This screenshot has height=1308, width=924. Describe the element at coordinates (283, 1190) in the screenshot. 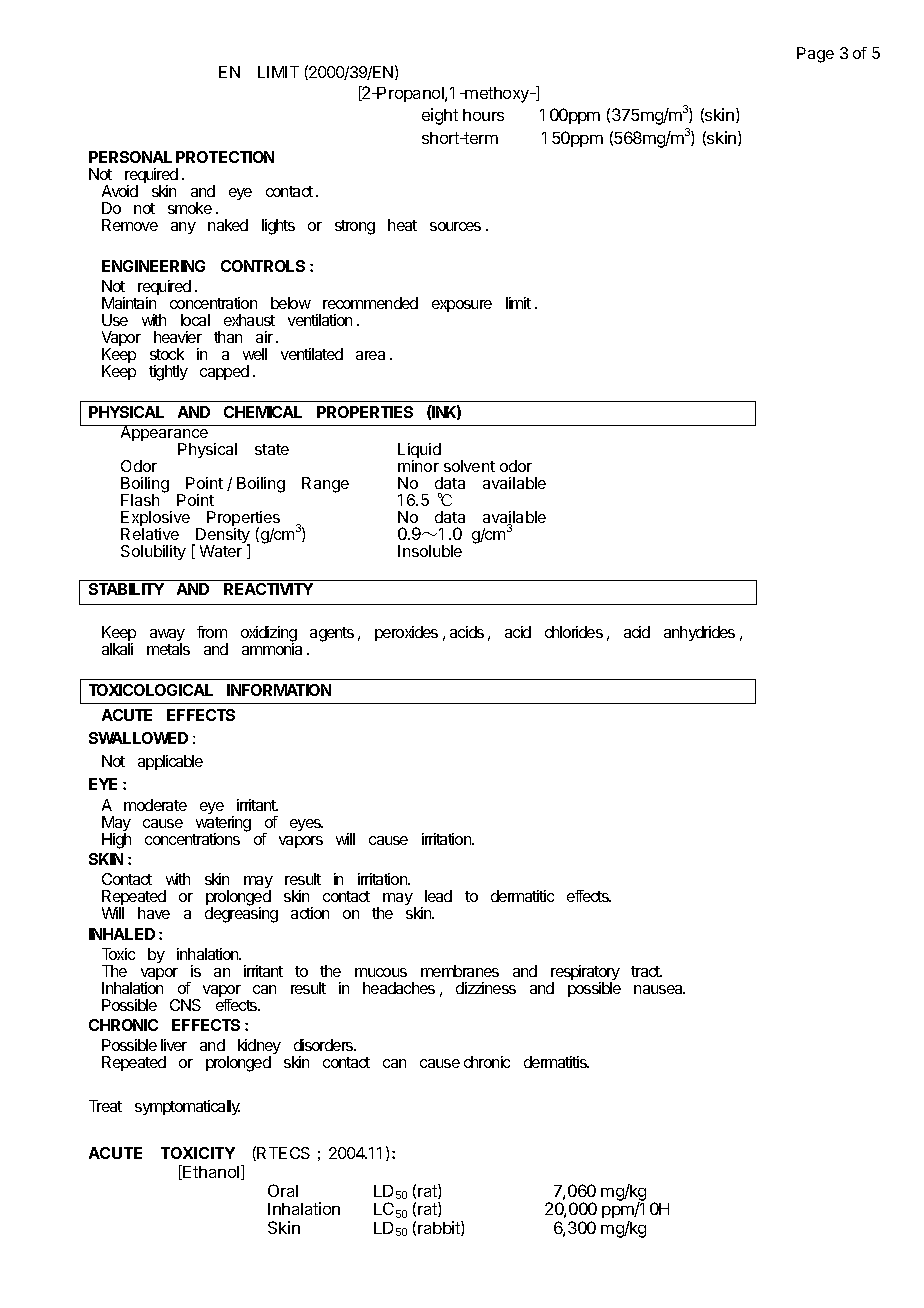

I see `Oral` at that location.
